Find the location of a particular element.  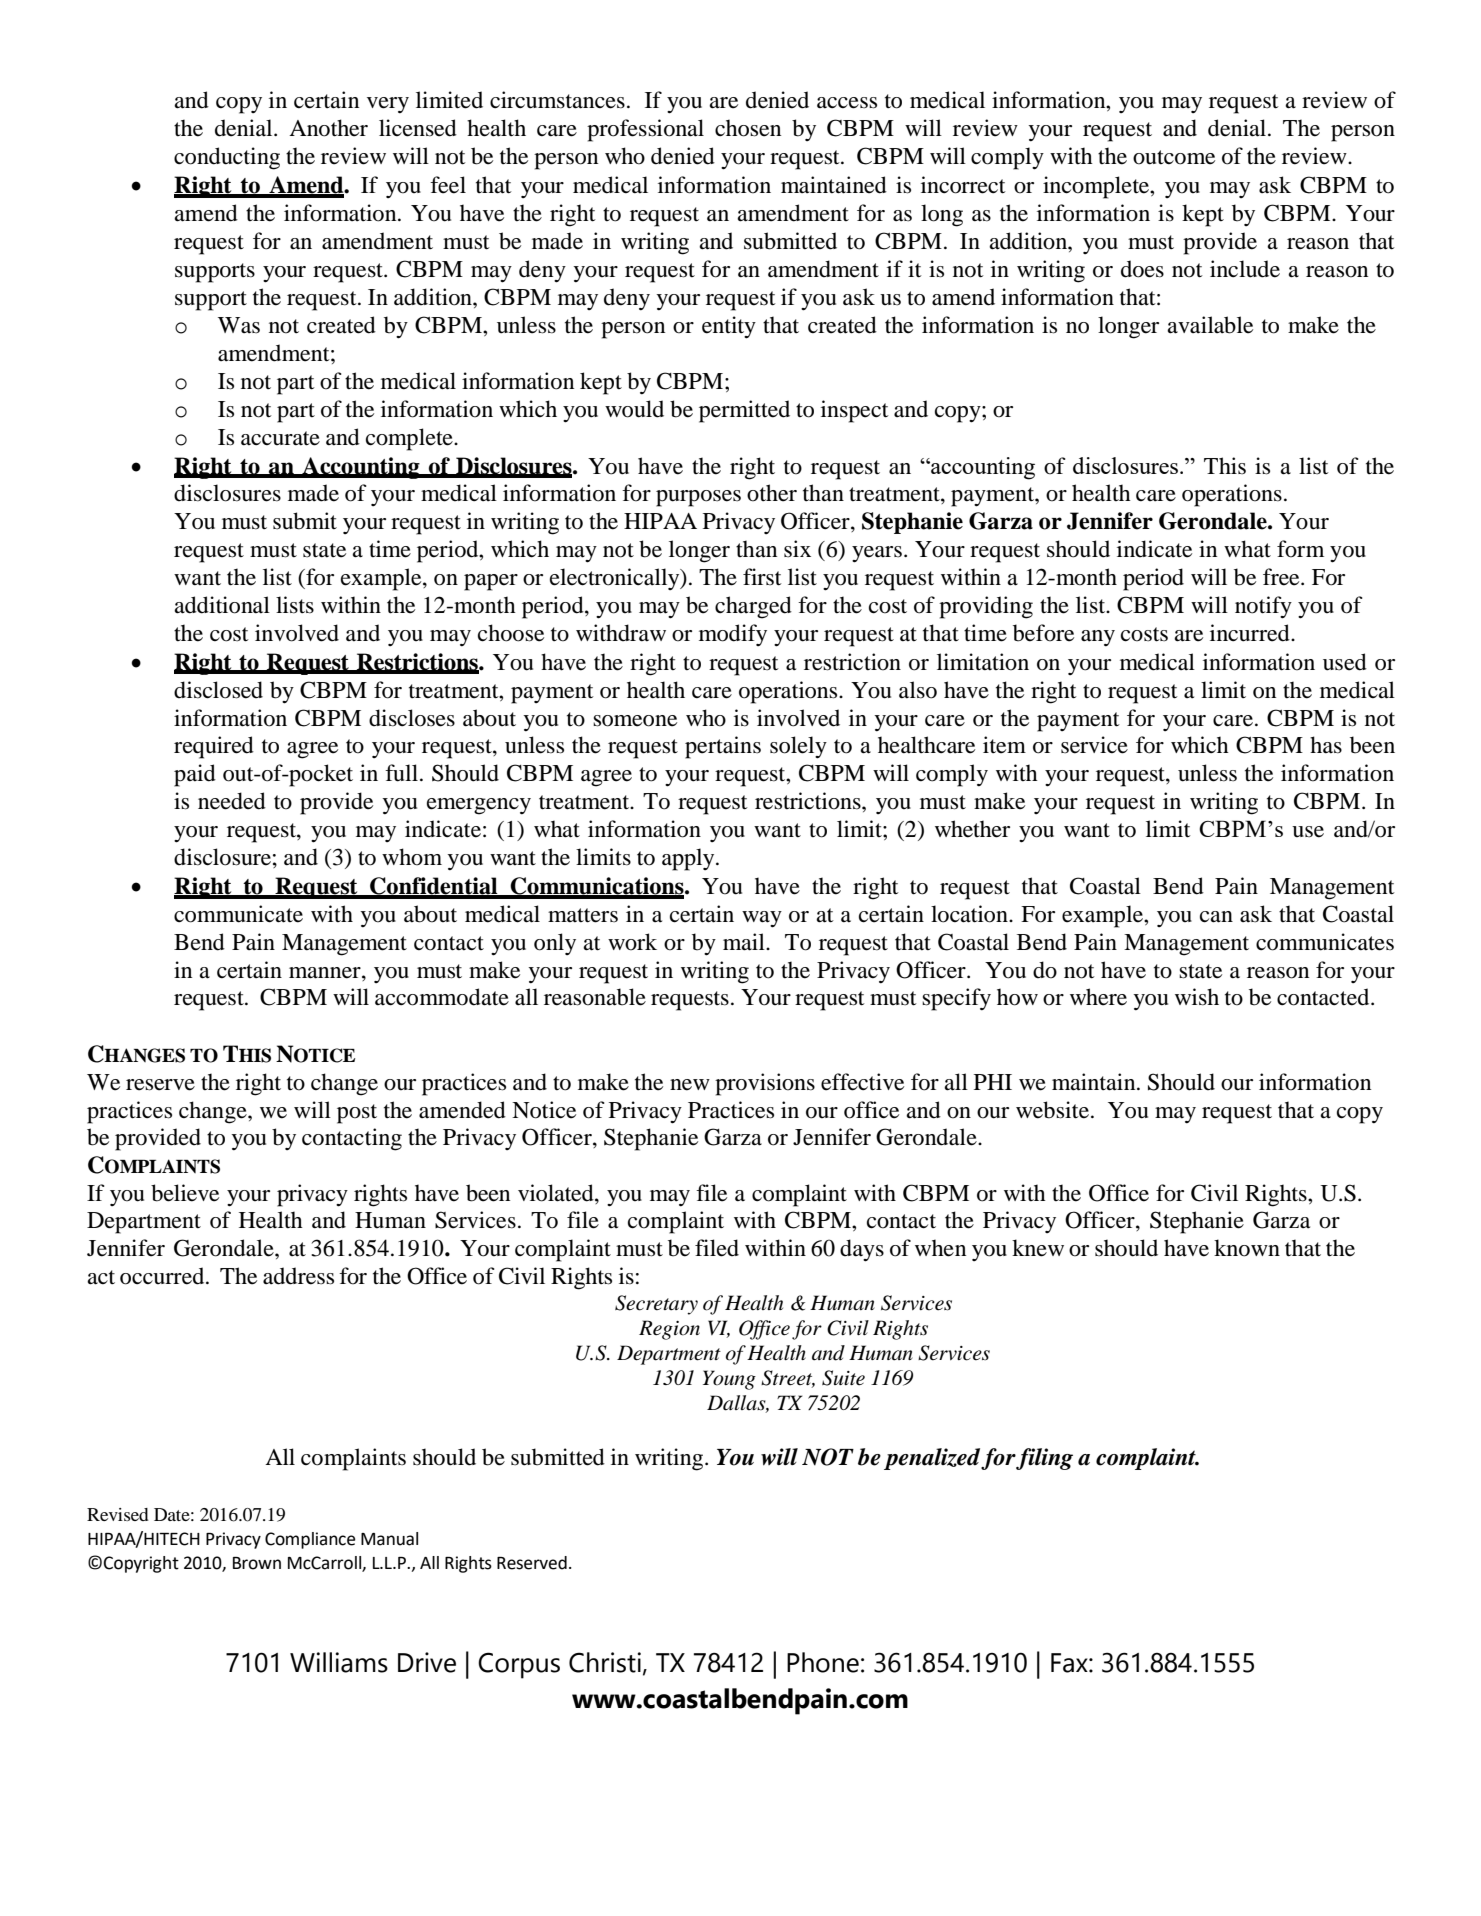

Brown is located at coordinates (257, 1563).
